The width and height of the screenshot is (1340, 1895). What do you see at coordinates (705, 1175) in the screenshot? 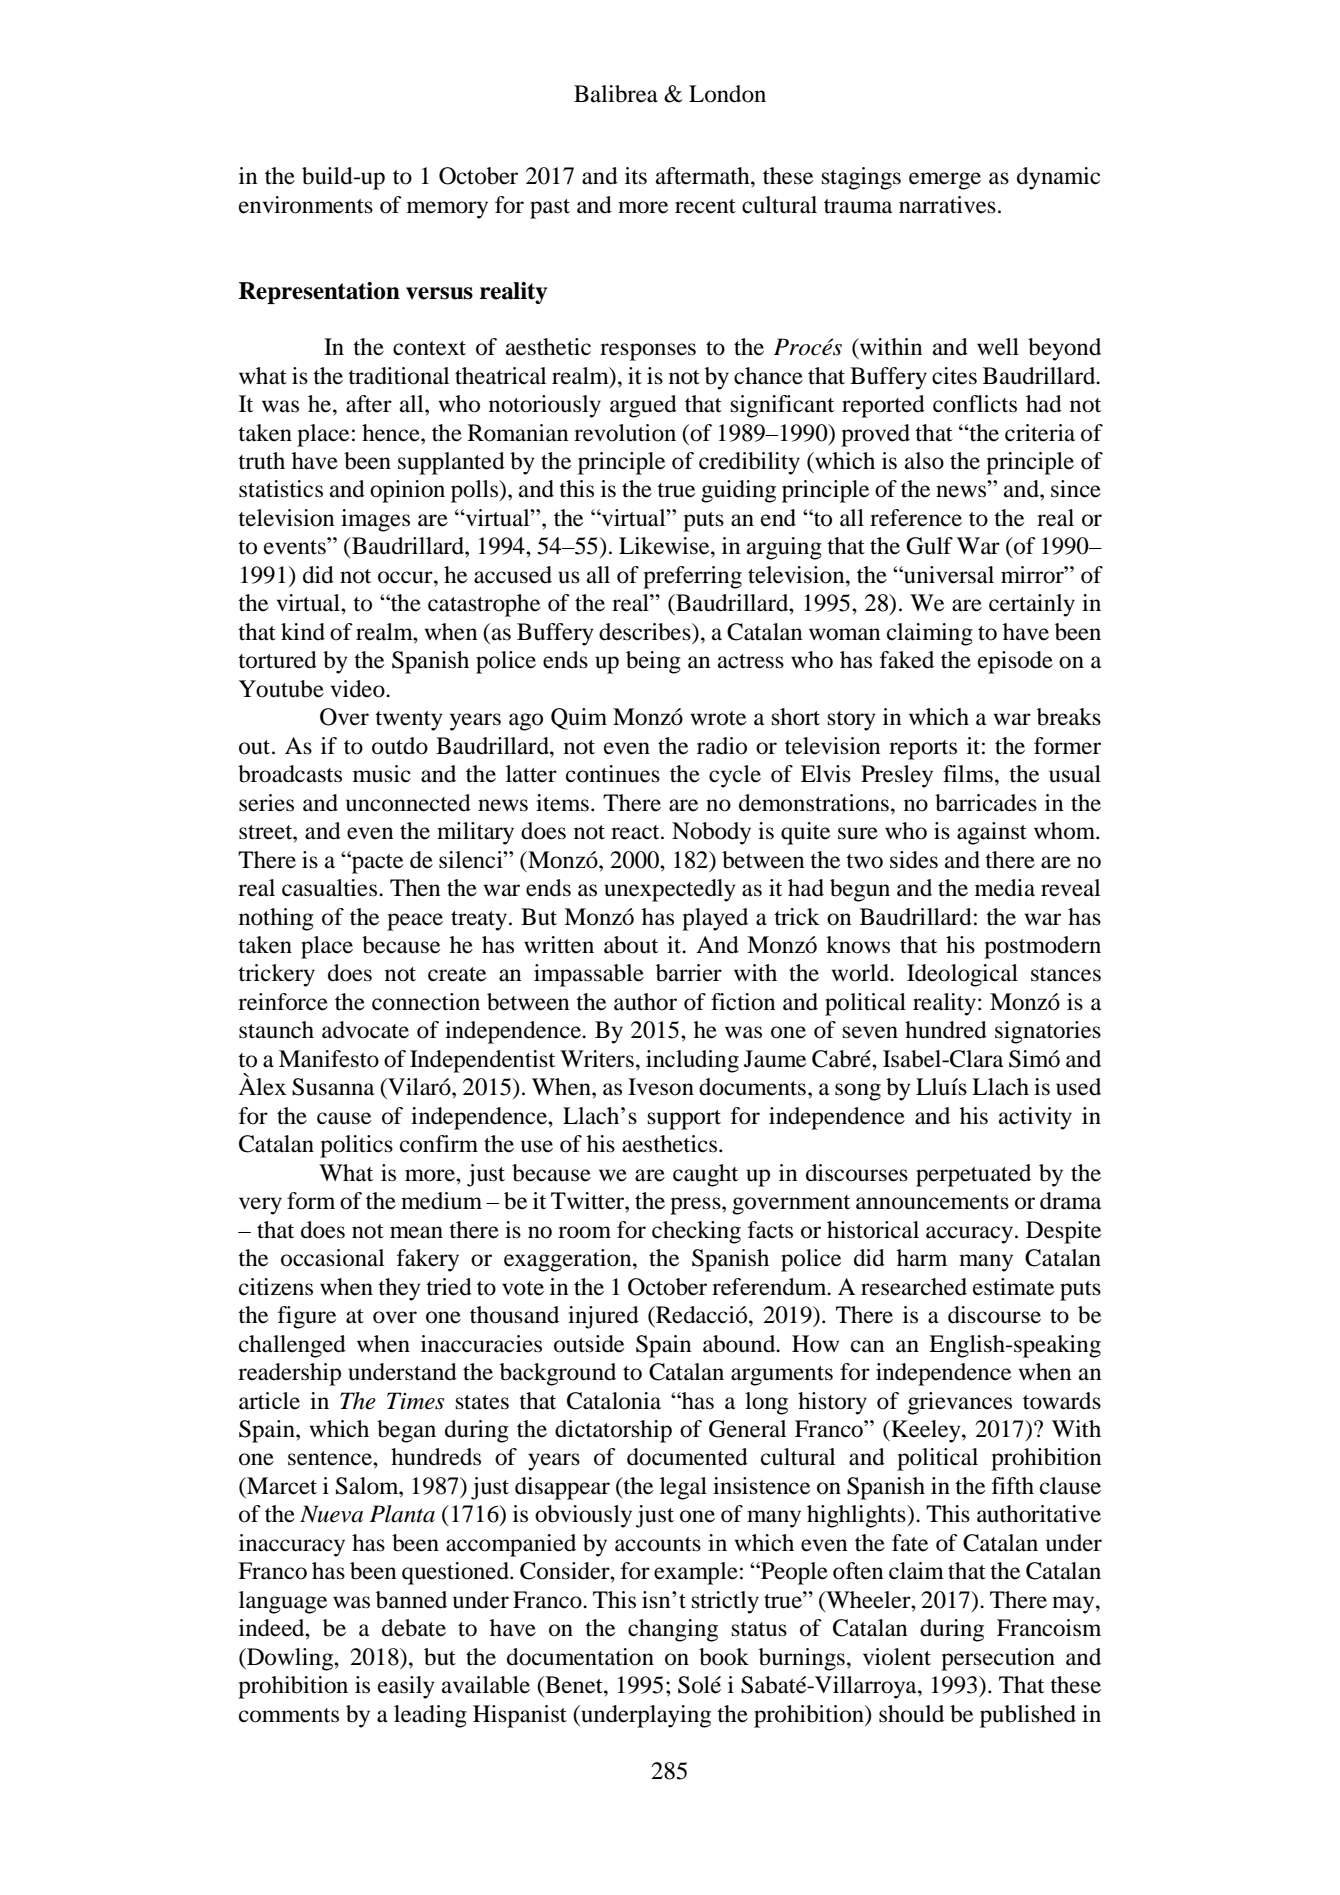
I see `caught` at bounding box center [705, 1175].
